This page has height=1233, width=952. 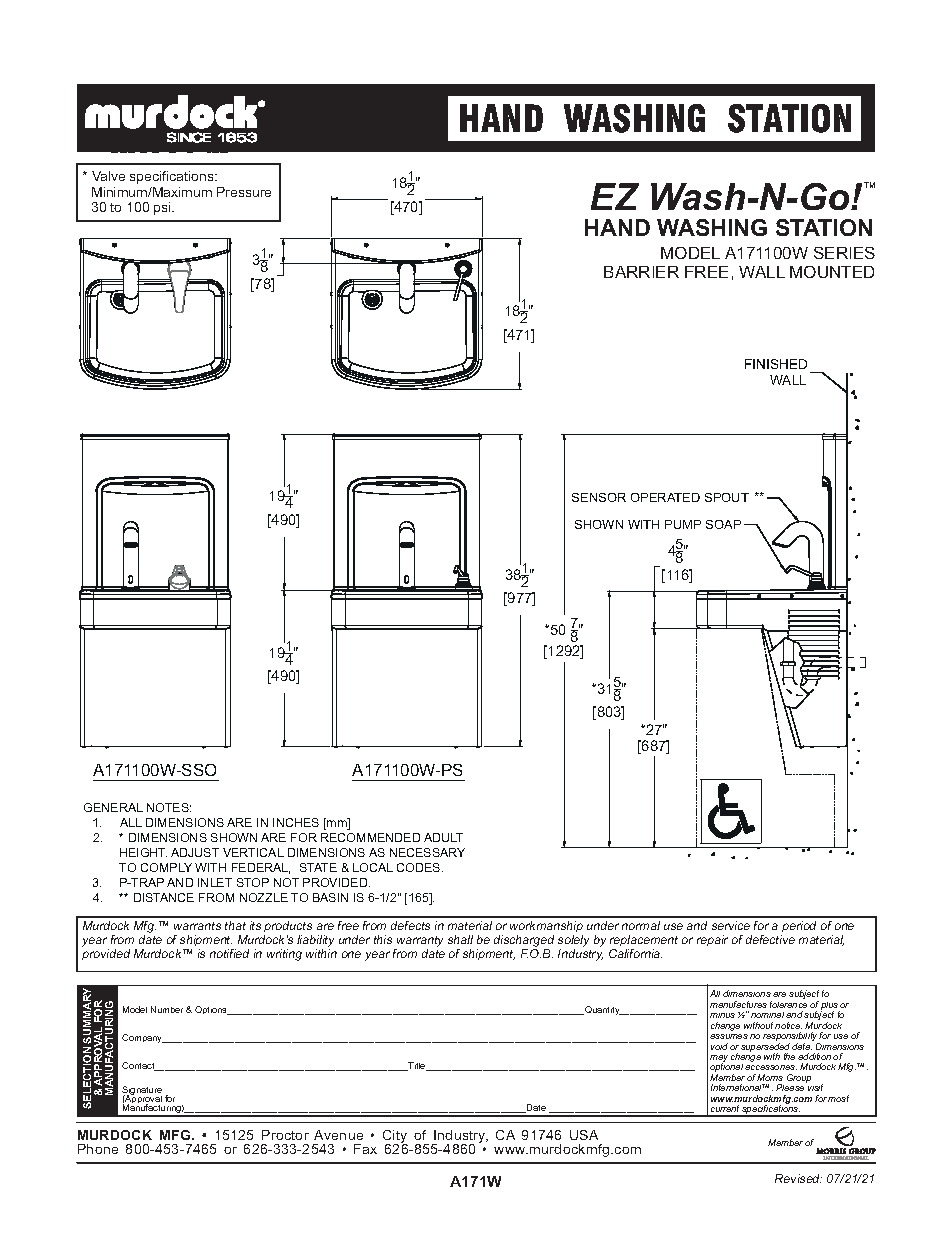 I want to click on SOAP, so click(x=723, y=524).
